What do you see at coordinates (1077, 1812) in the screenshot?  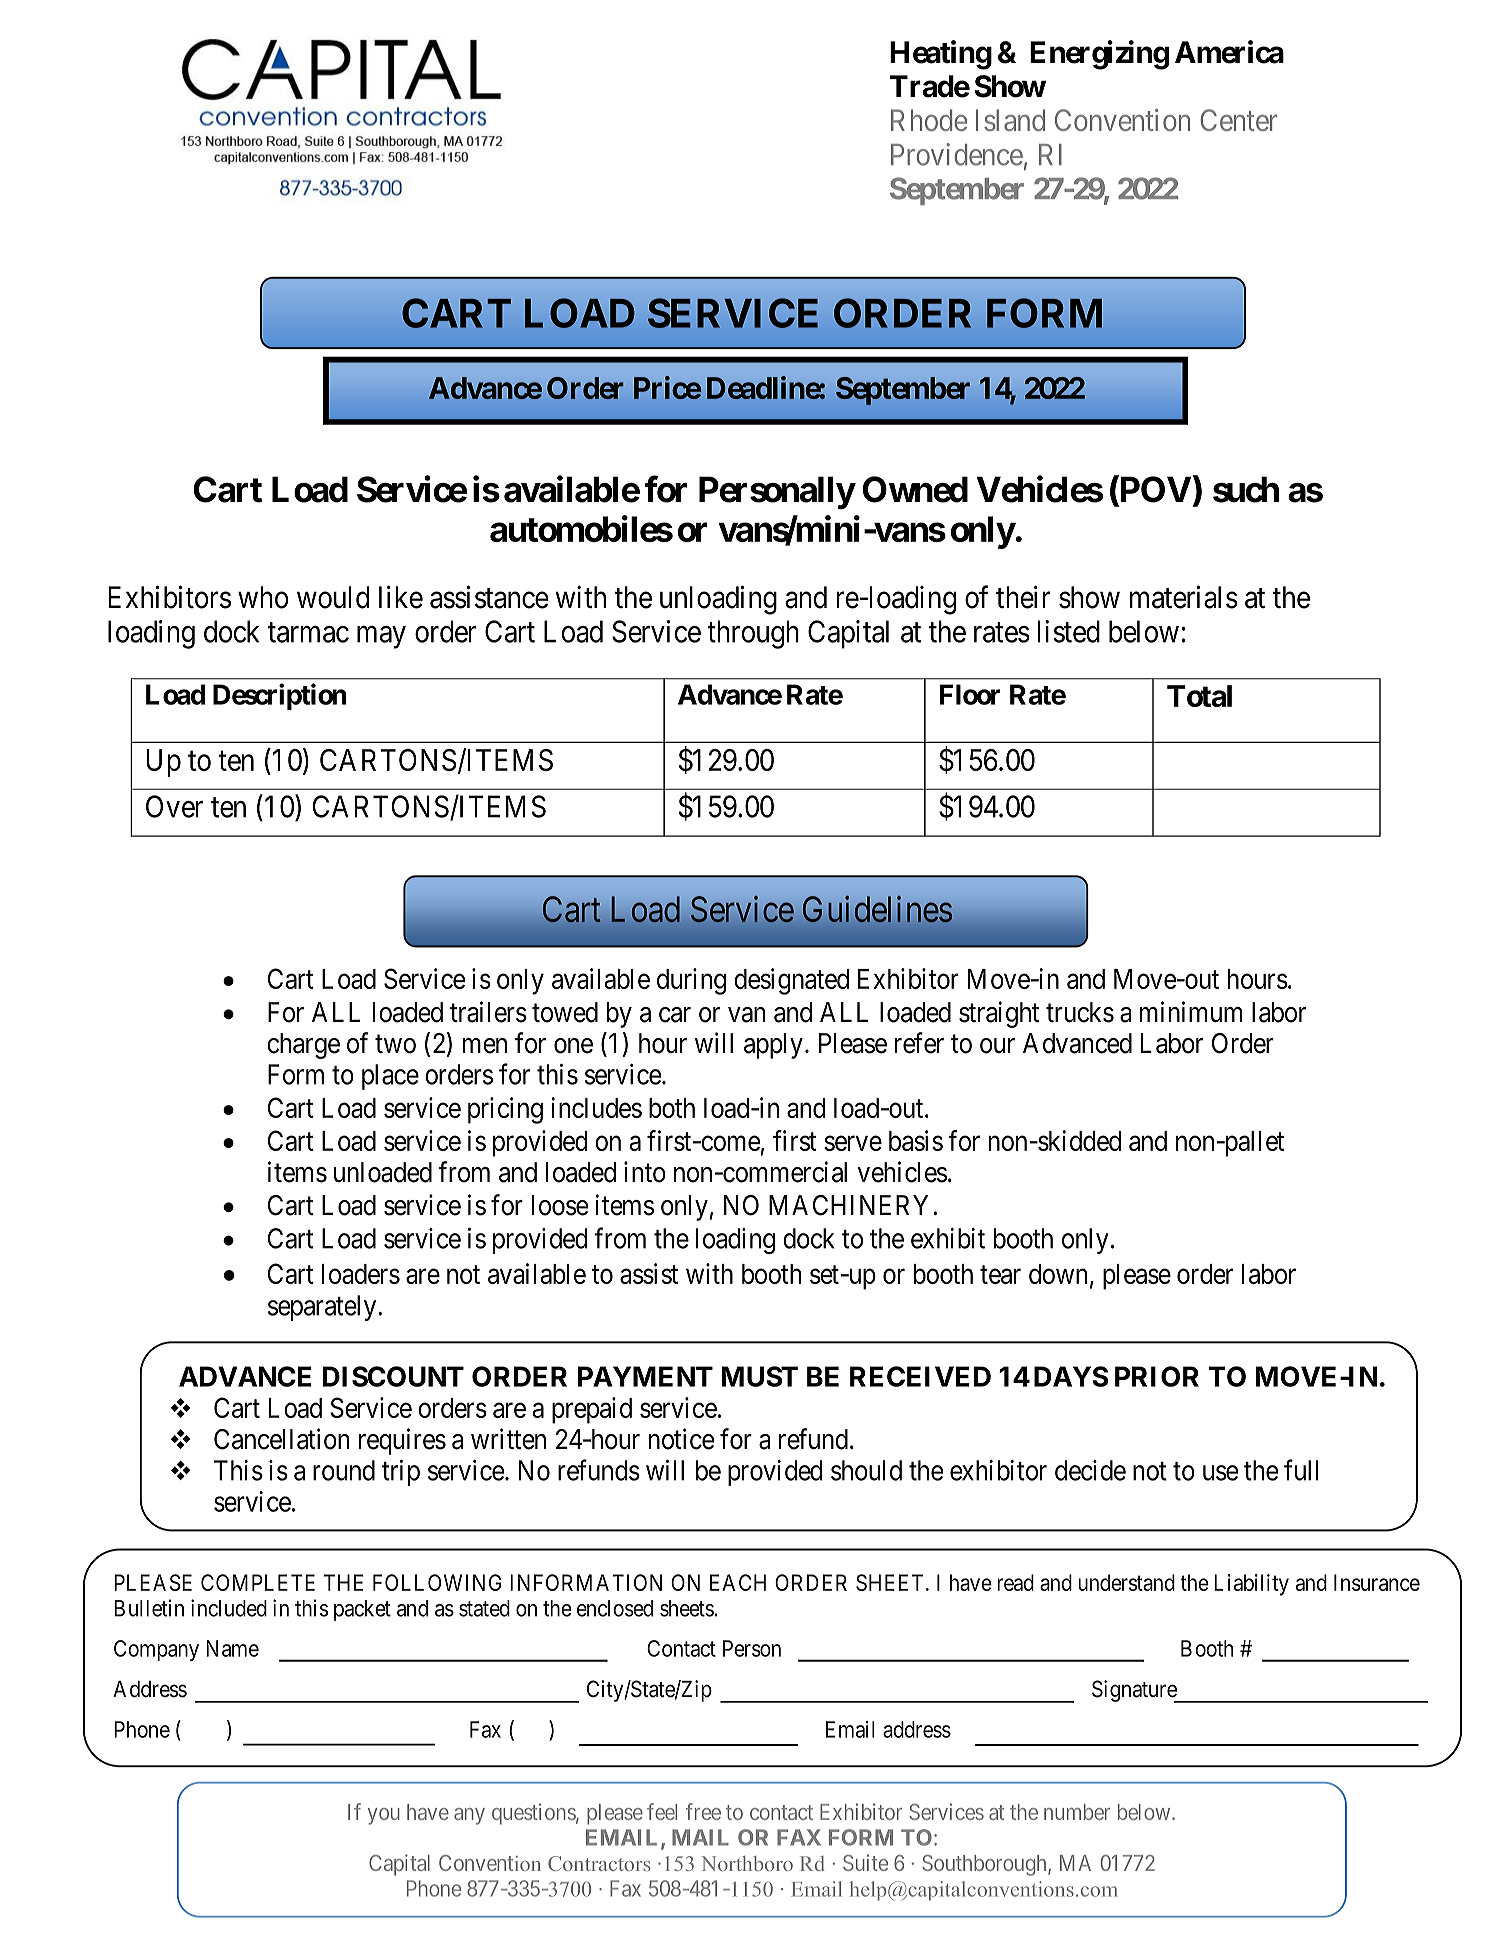 I see `number` at bounding box center [1077, 1812].
